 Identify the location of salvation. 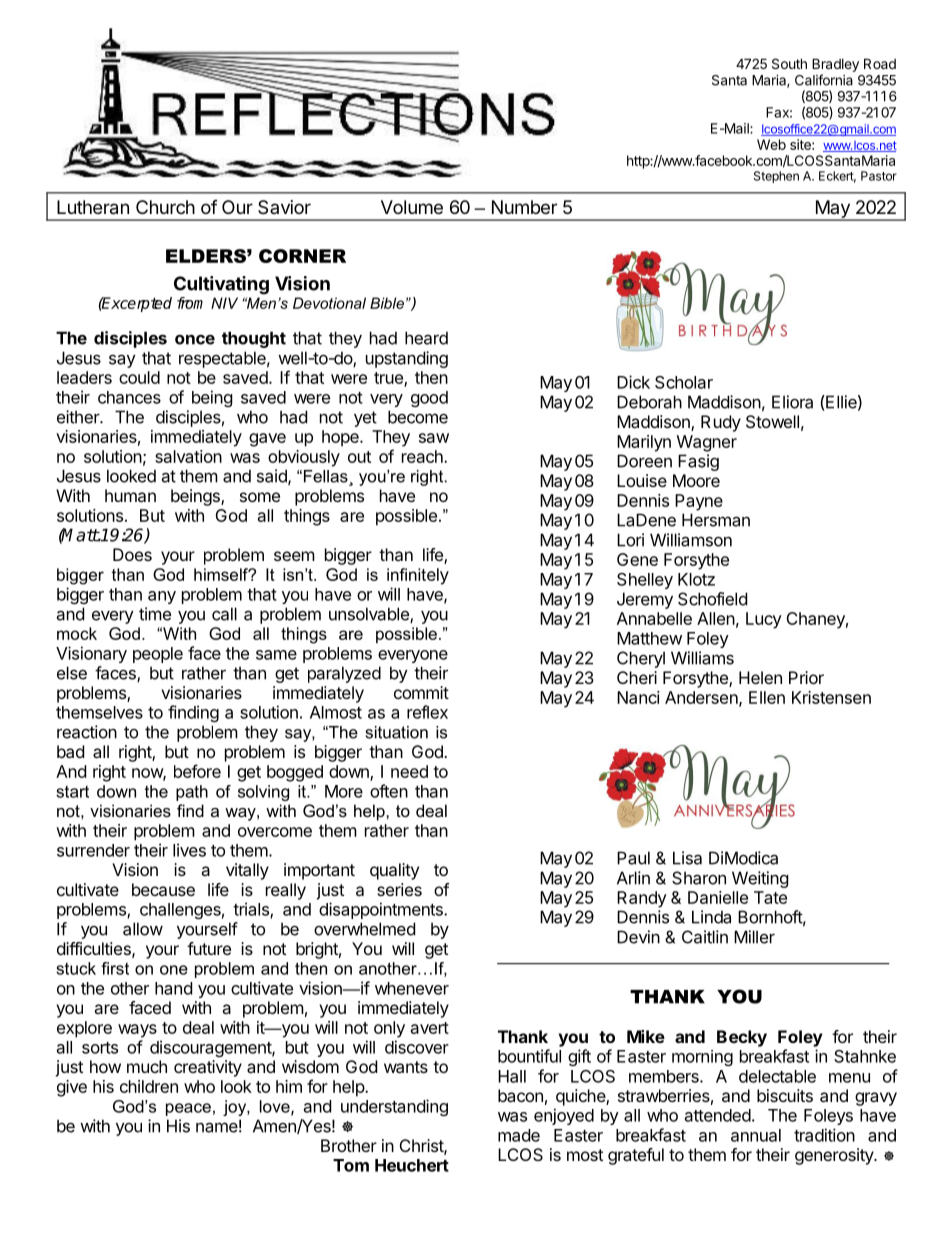
(188, 456).
